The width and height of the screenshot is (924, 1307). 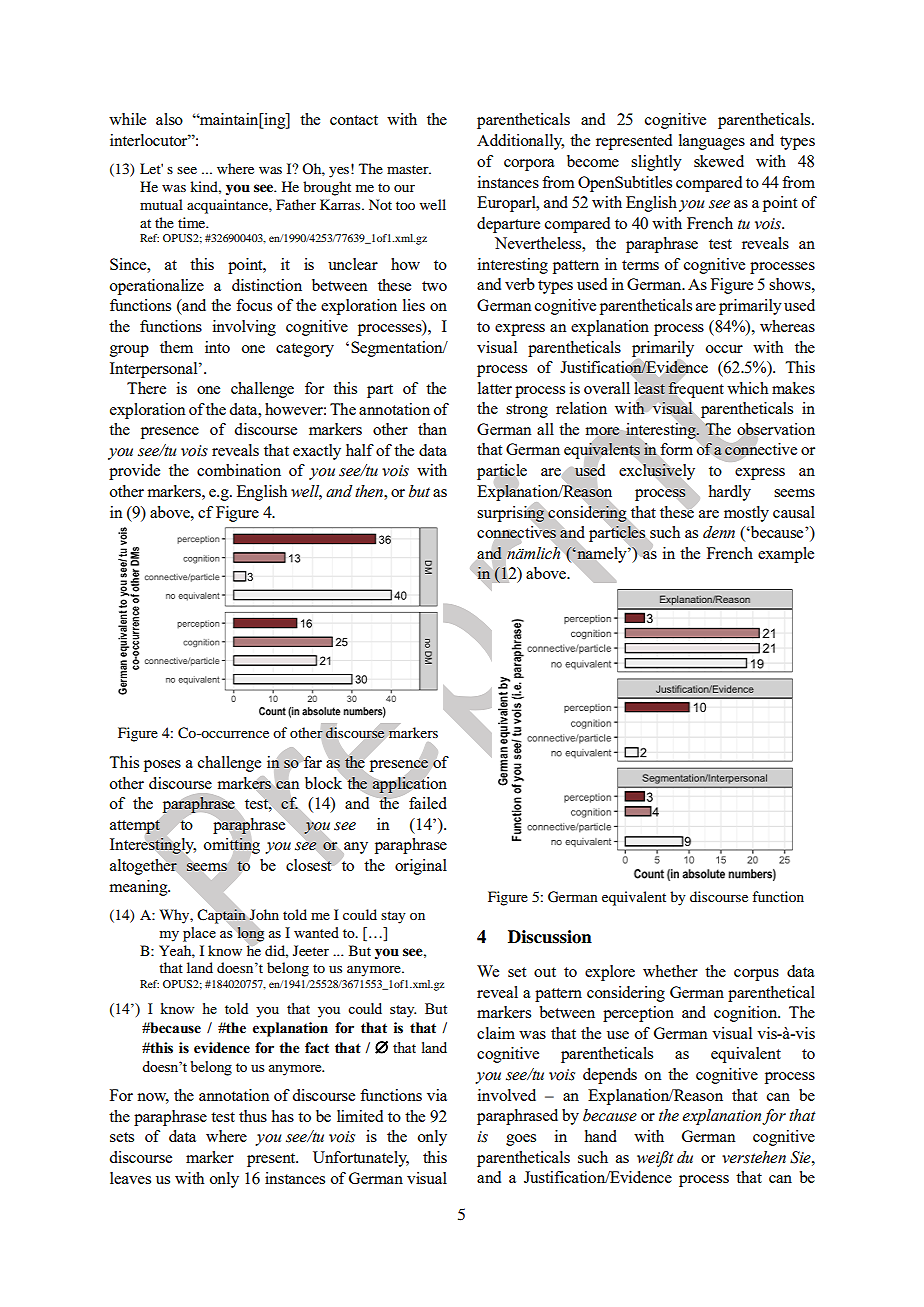 I want to click on example, so click(x=786, y=555).
